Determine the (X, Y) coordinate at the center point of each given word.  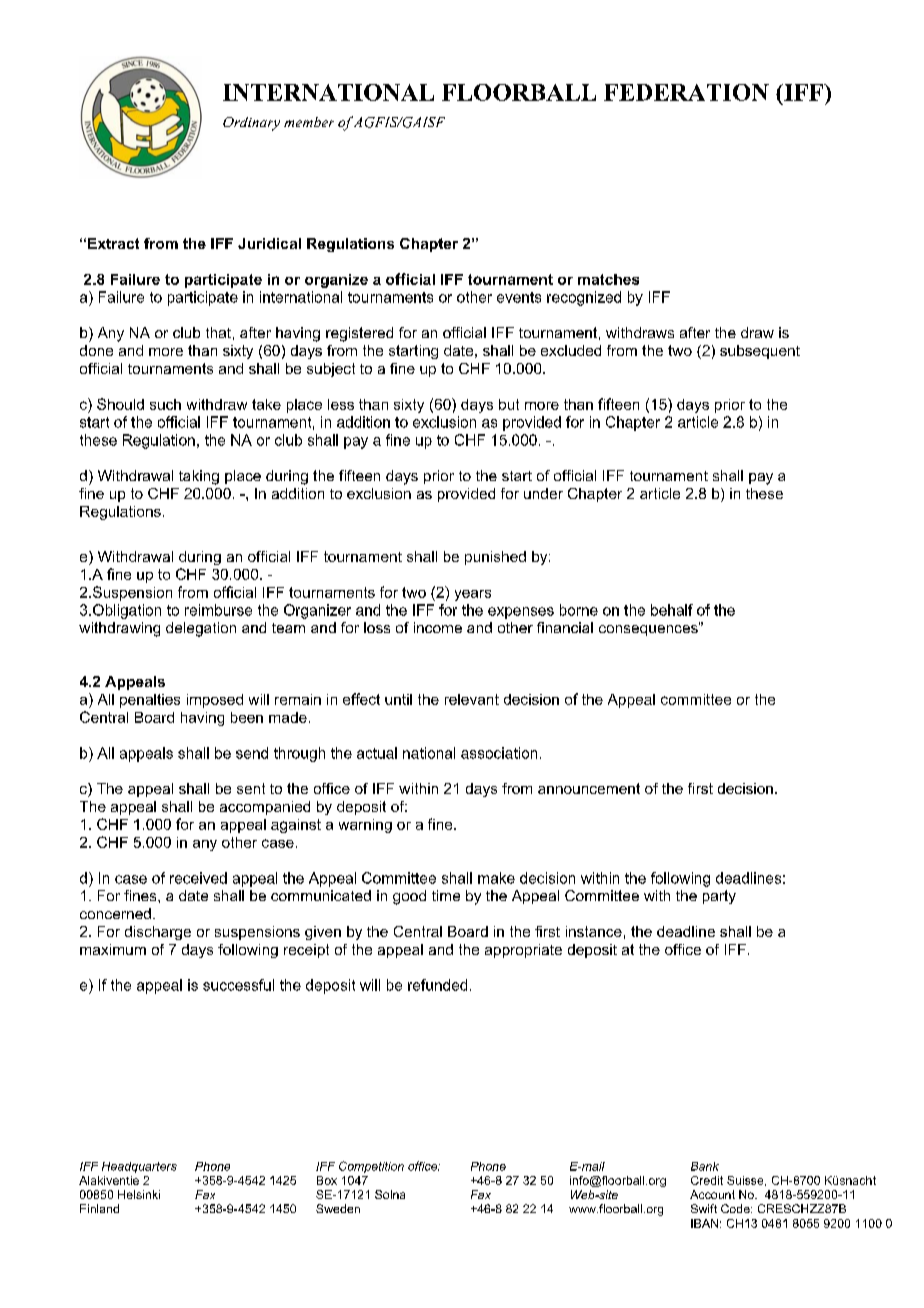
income (438, 627)
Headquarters (139, 1167)
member (309, 122)
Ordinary (251, 124)
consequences (649, 629)
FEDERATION (686, 92)
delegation (201, 629)
